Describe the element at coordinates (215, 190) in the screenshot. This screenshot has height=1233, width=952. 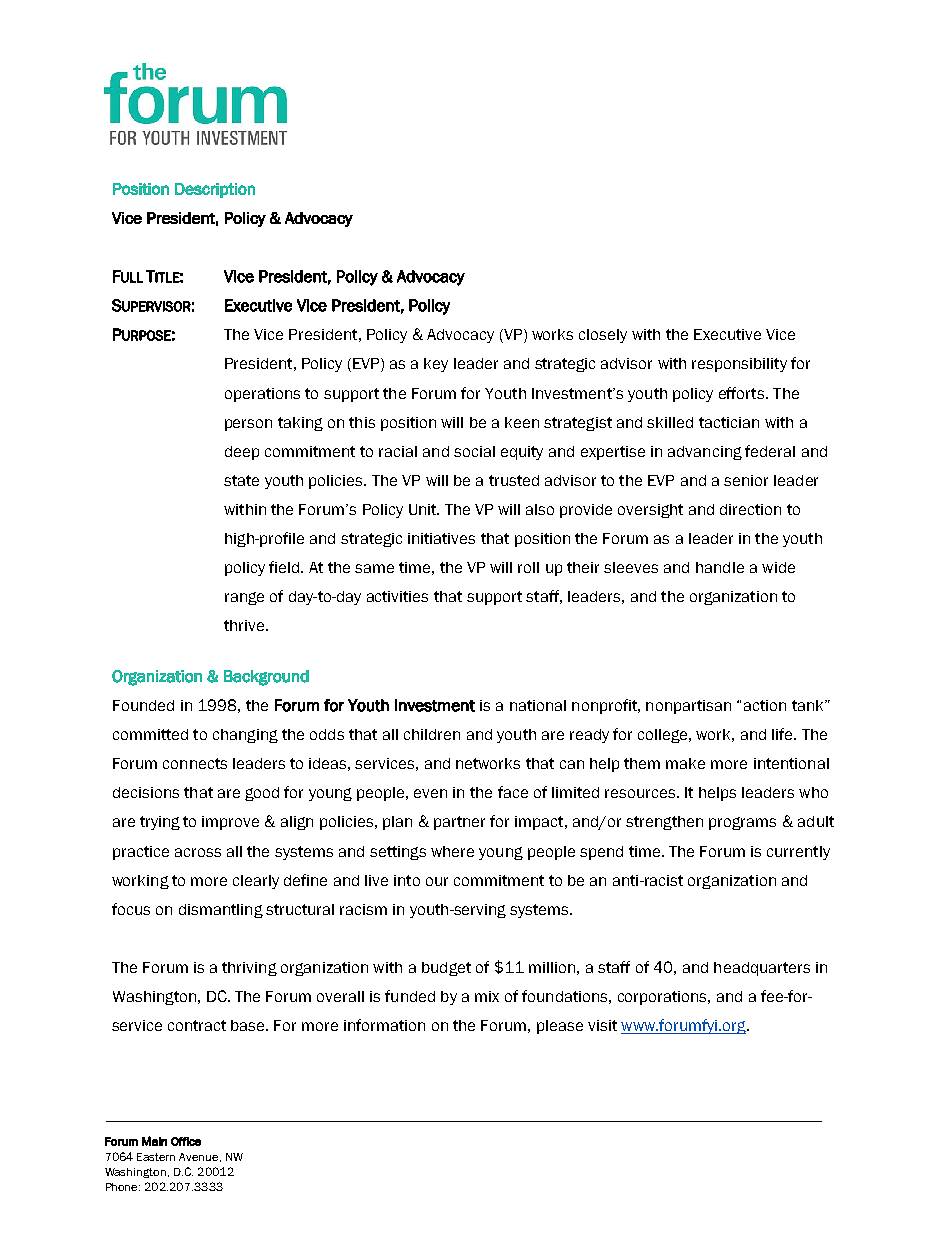
I see `Description` at that location.
